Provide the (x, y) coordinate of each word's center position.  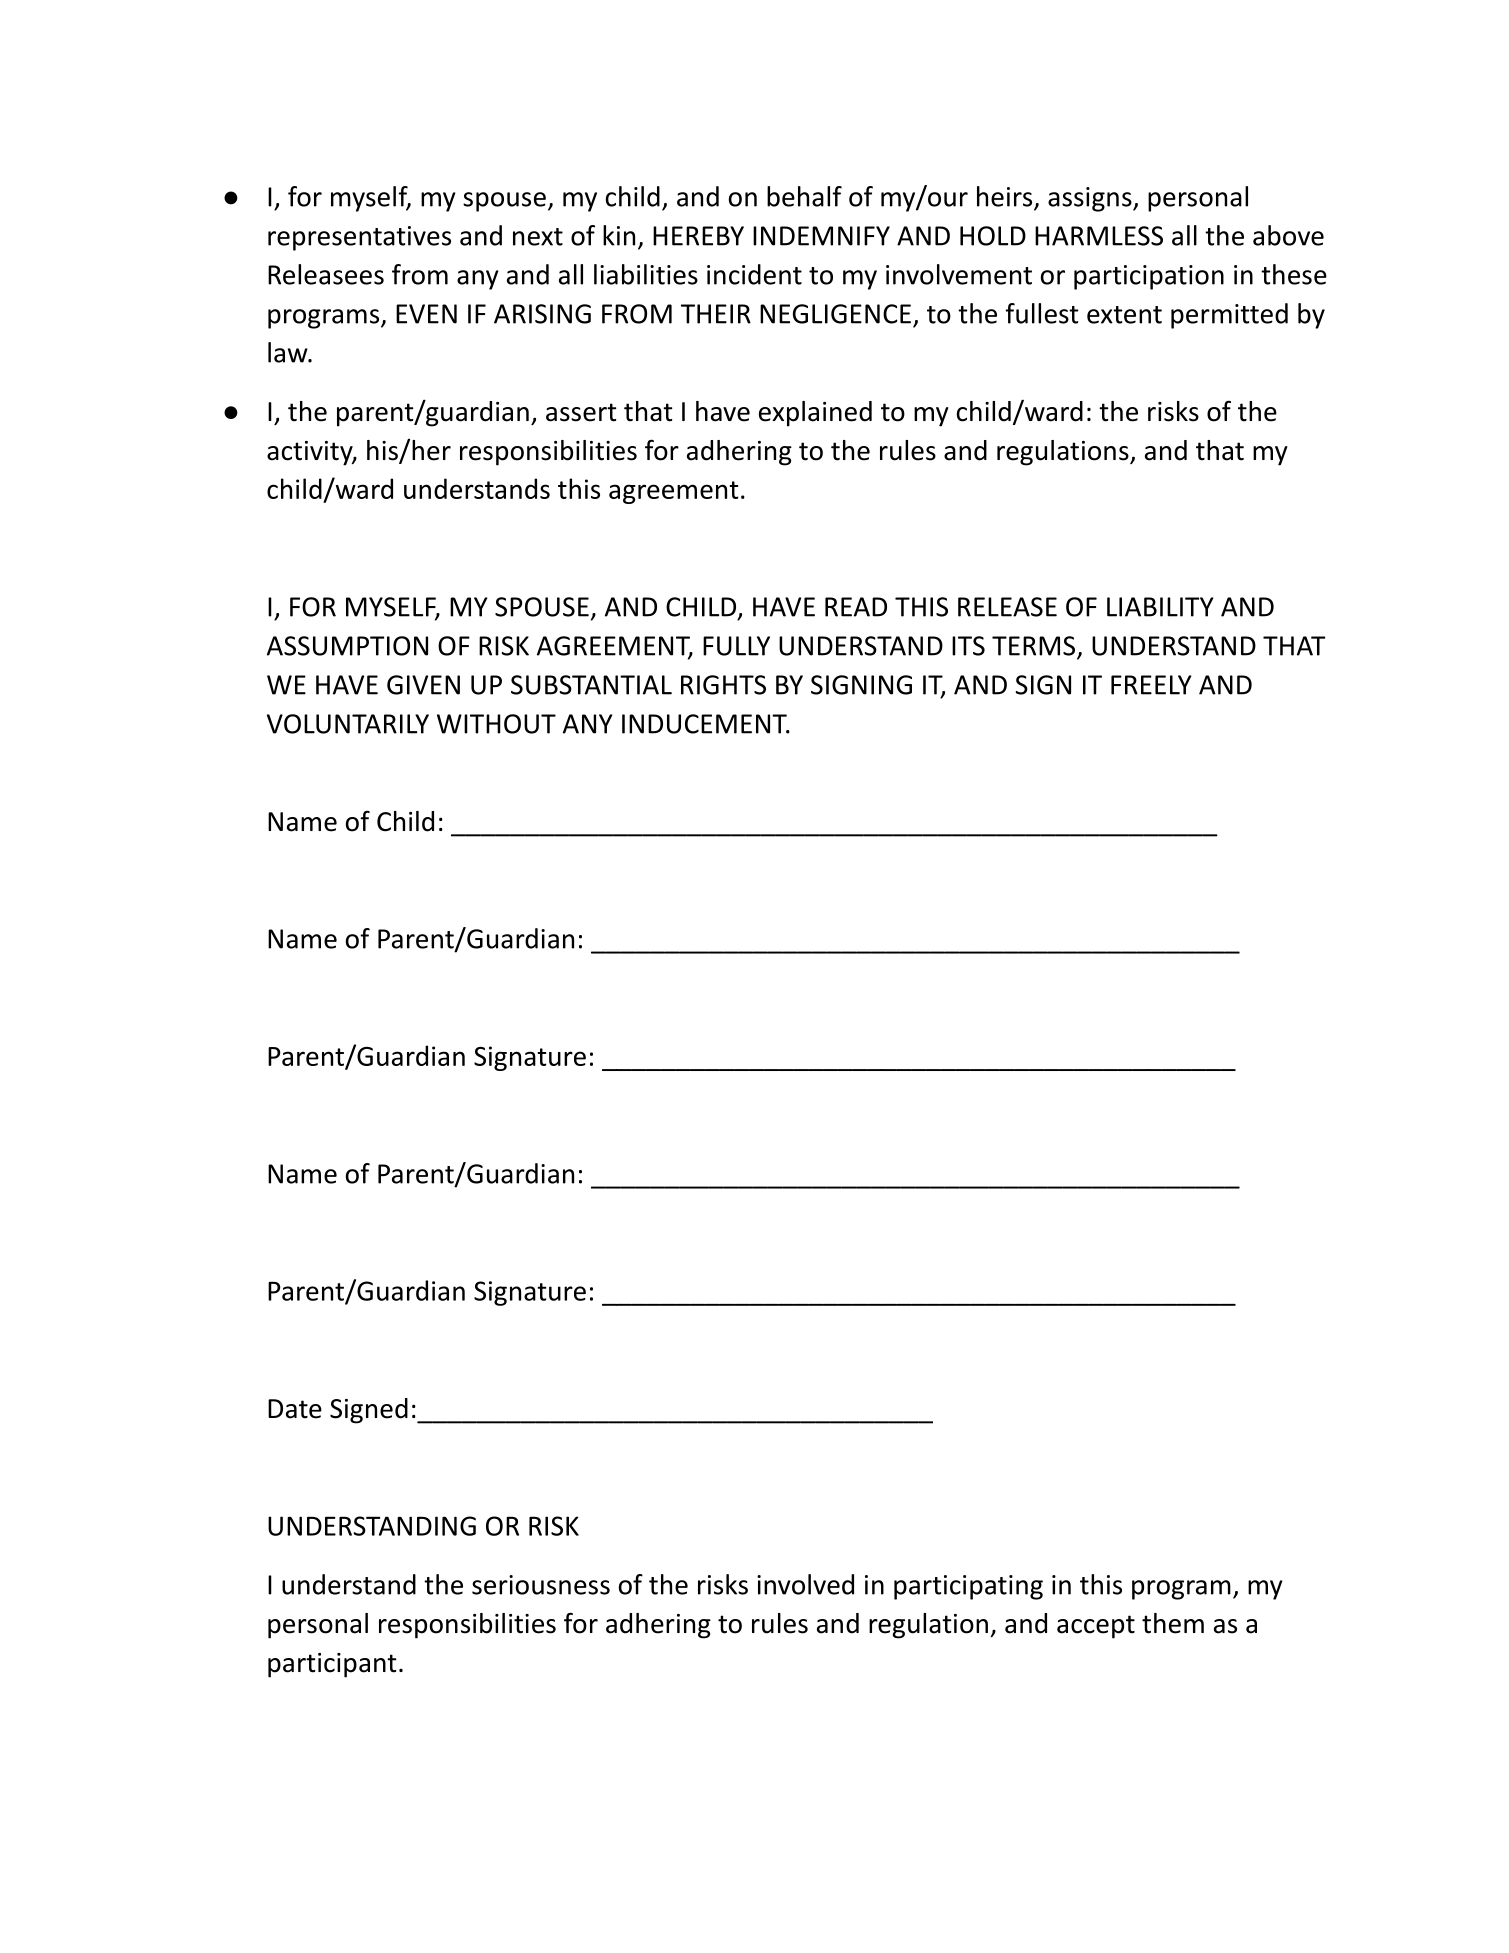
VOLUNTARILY (348, 724)
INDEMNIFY (821, 236)
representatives (359, 238)
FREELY (1151, 685)
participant (332, 1665)
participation (1149, 277)
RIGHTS (723, 685)
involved (805, 1584)
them (1173, 1623)
